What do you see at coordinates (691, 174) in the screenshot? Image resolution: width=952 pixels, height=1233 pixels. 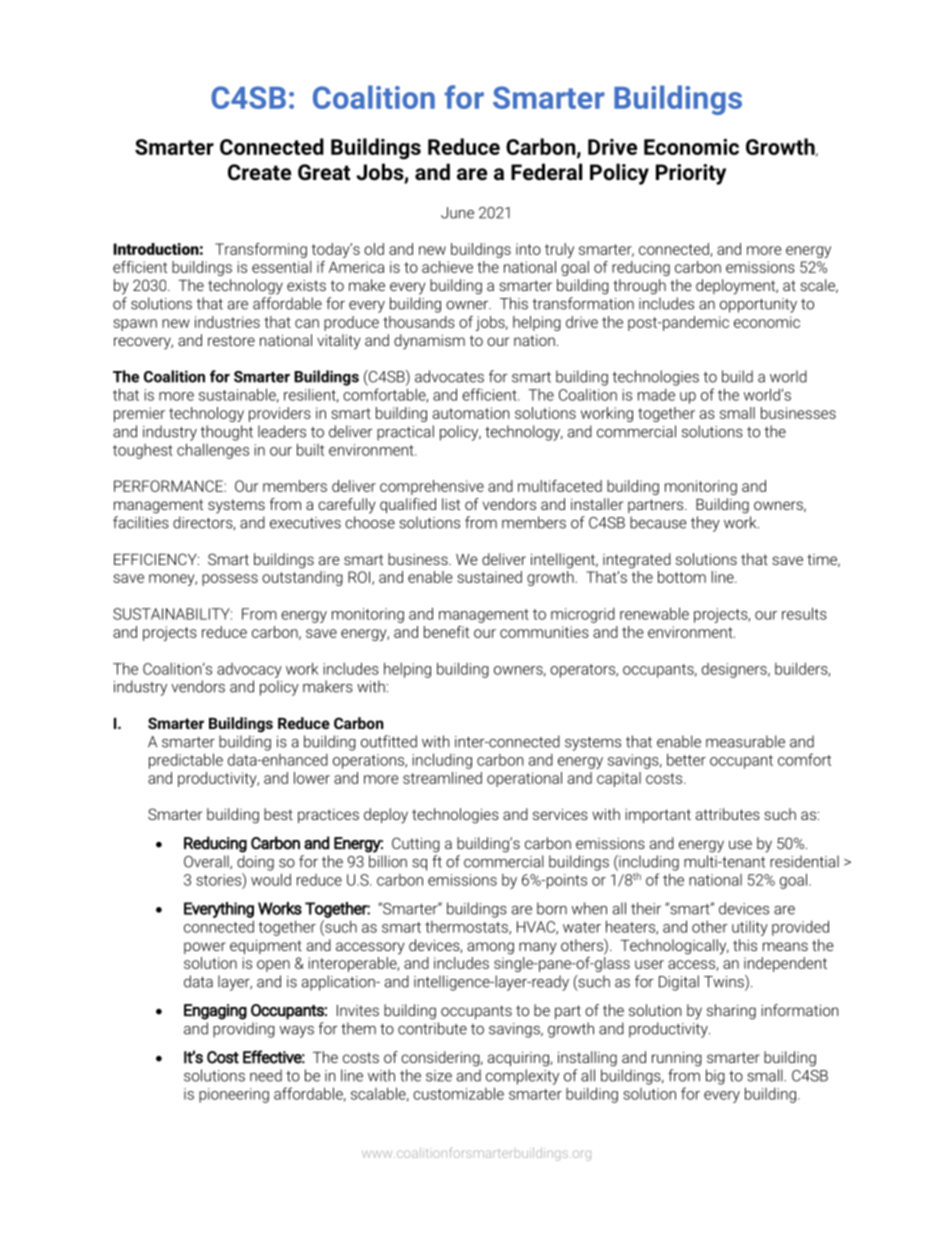 I see `Priority` at bounding box center [691, 174].
